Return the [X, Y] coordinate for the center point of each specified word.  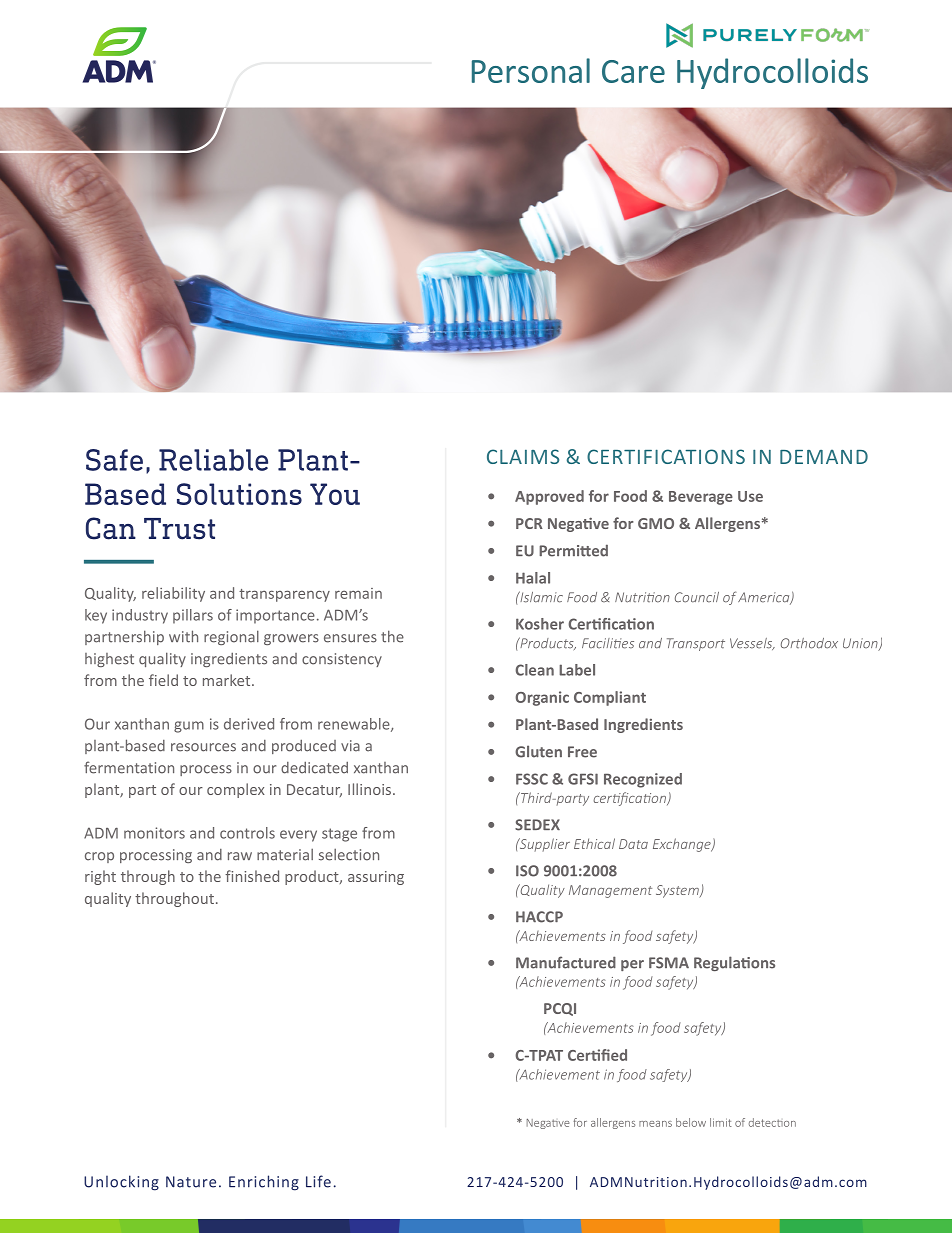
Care [633, 71]
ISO [527, 871]
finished [252, 876]
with [183, 636]
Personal [531, 70]
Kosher [540, 624]
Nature [191, 1182]
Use [750, 496]
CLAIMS [523, 456]
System [678, 891]
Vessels [752, 644]
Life [318, 1181]
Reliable [213, 460]
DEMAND [824, 457]
